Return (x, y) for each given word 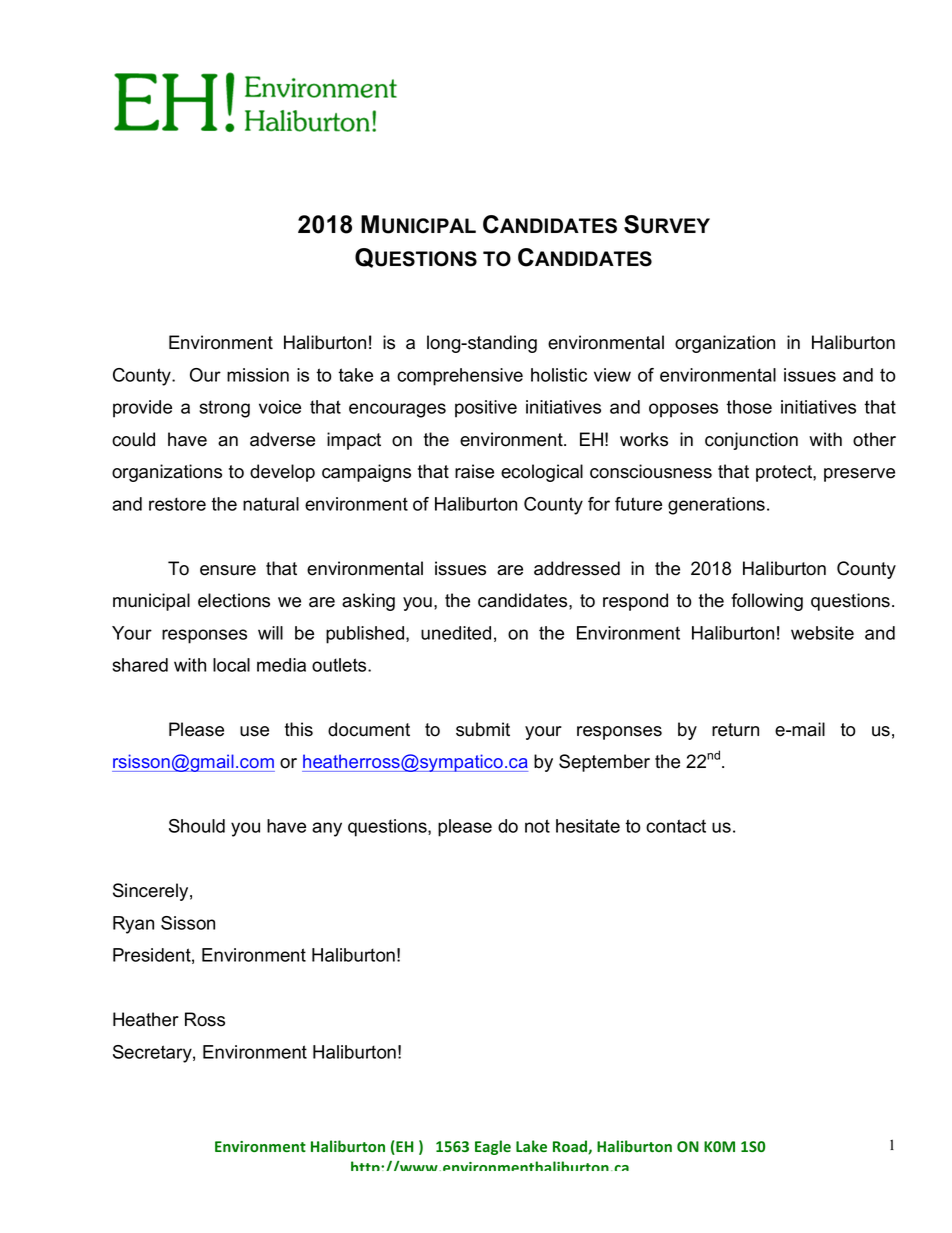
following (767, 602)
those (749, 407)
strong (224, 409)
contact (676, 826)
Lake (531, 1146)
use (254, 731)
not (537, 826)
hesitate (588, 826)
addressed (577, 568)
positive (486, 409)
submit (483, 729)
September (604, 763)
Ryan (133, 925)
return (735, 730)
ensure (228, 570)
